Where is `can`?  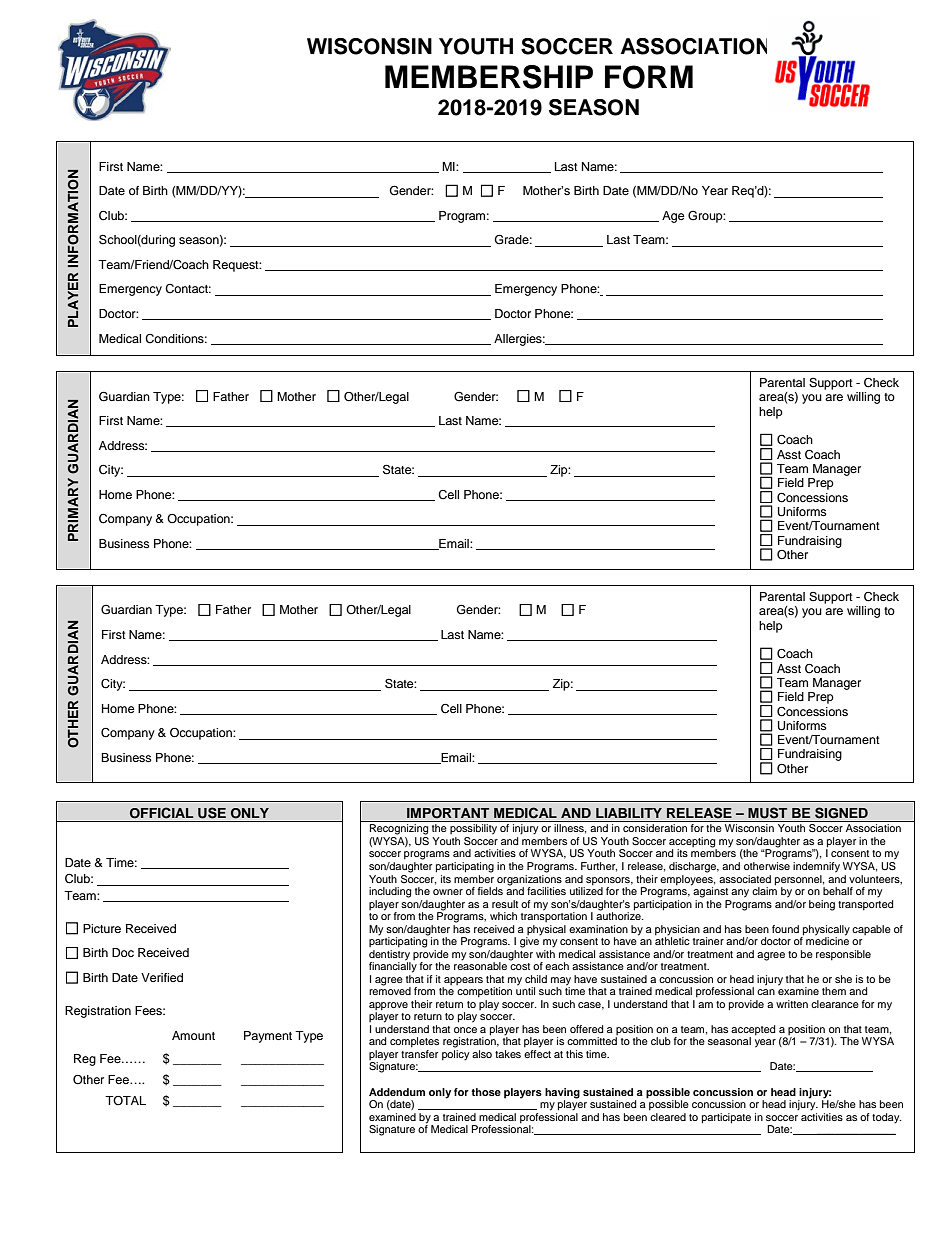
can is located at coordinates (766, 992).
